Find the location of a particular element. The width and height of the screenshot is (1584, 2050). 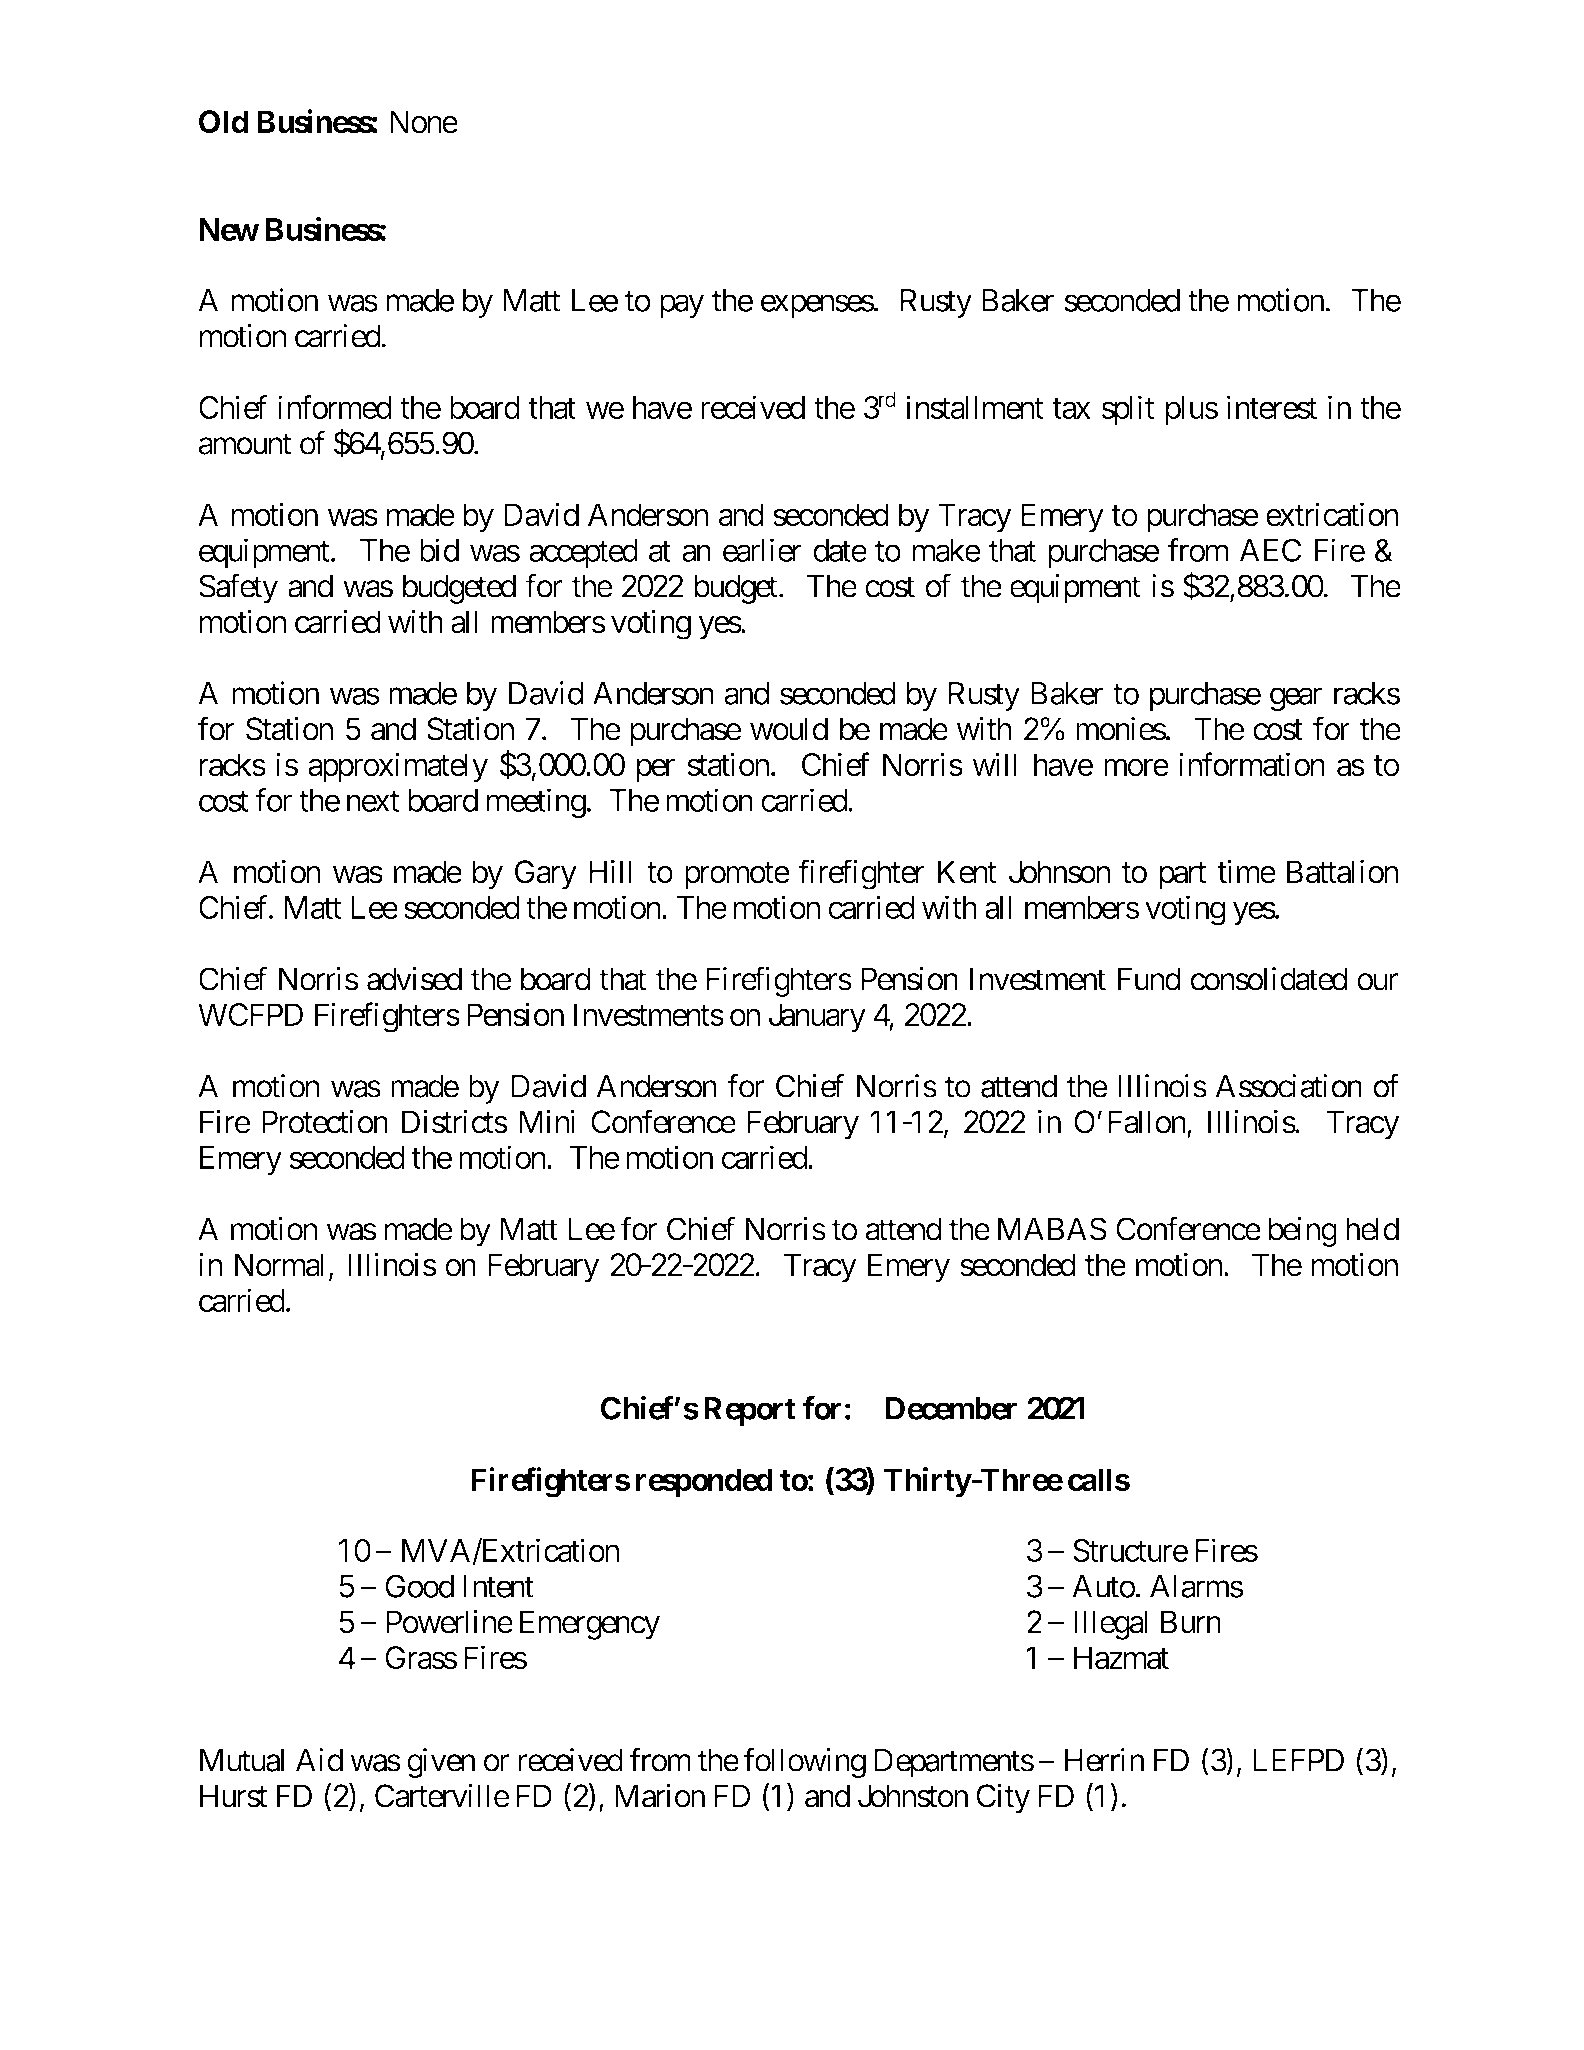

AEC is located at coordinates (1270, 550).
